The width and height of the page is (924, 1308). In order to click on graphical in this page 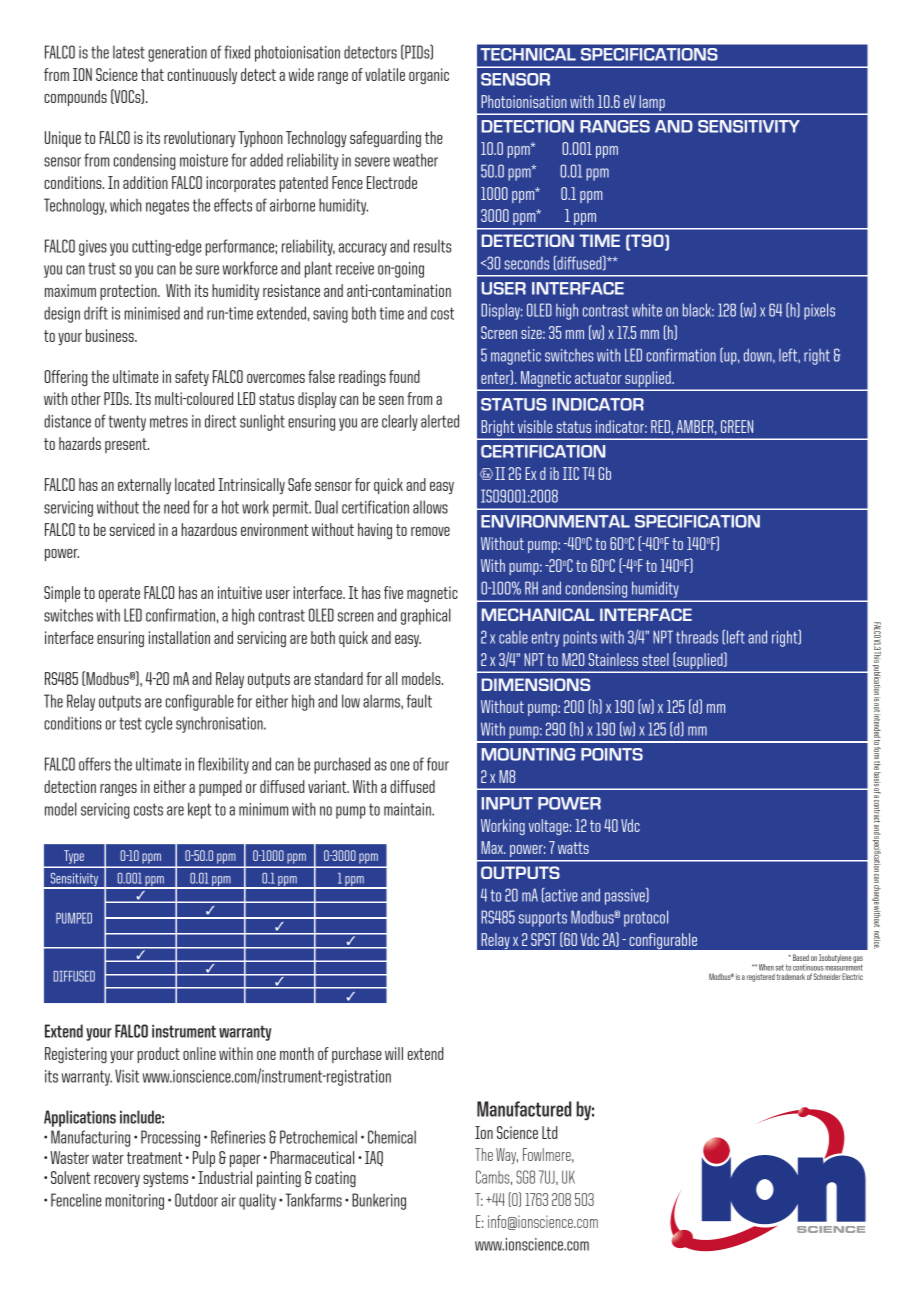, I will do `click(426, 616)`.
